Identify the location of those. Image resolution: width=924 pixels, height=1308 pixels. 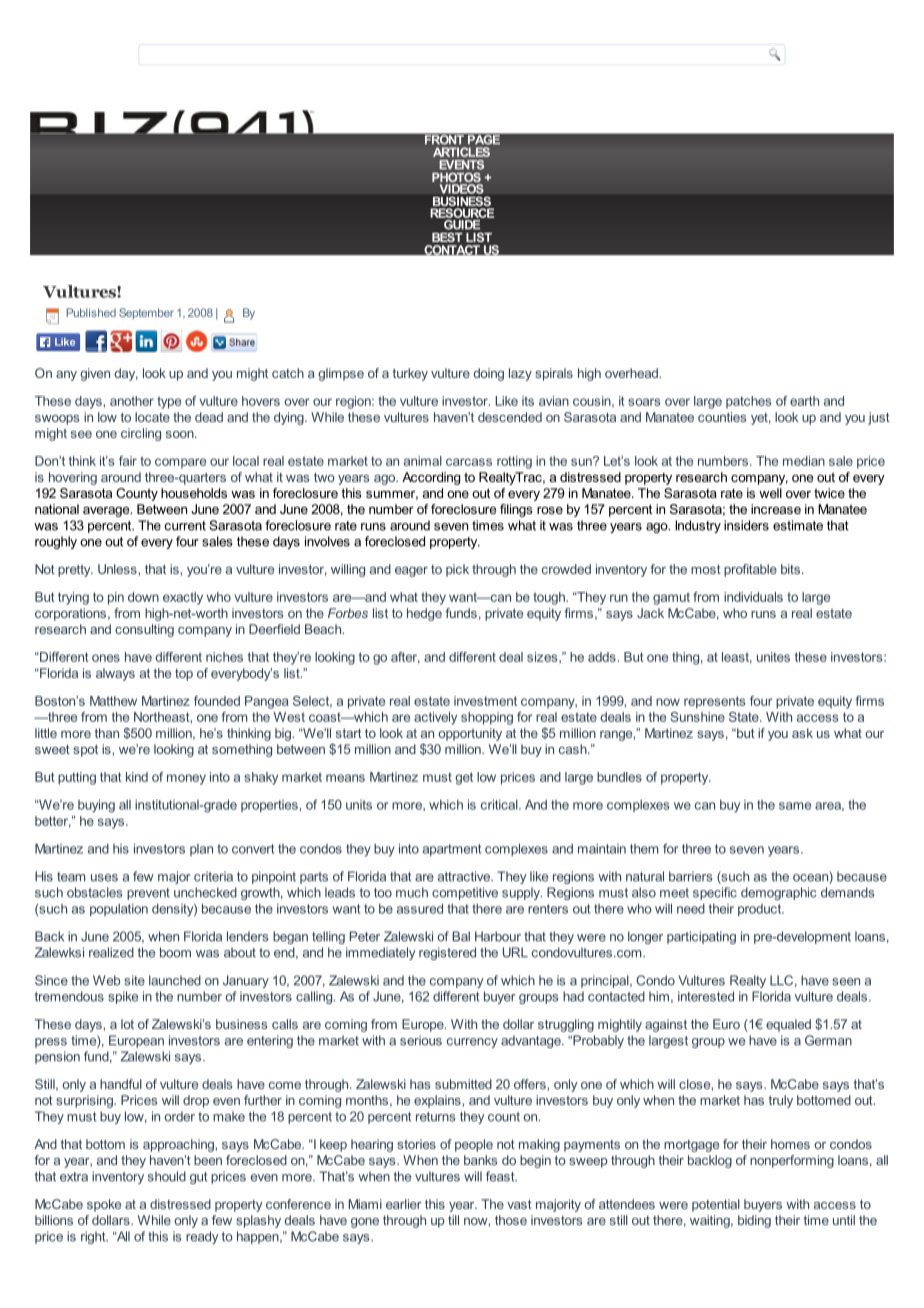
(511, 1220).
